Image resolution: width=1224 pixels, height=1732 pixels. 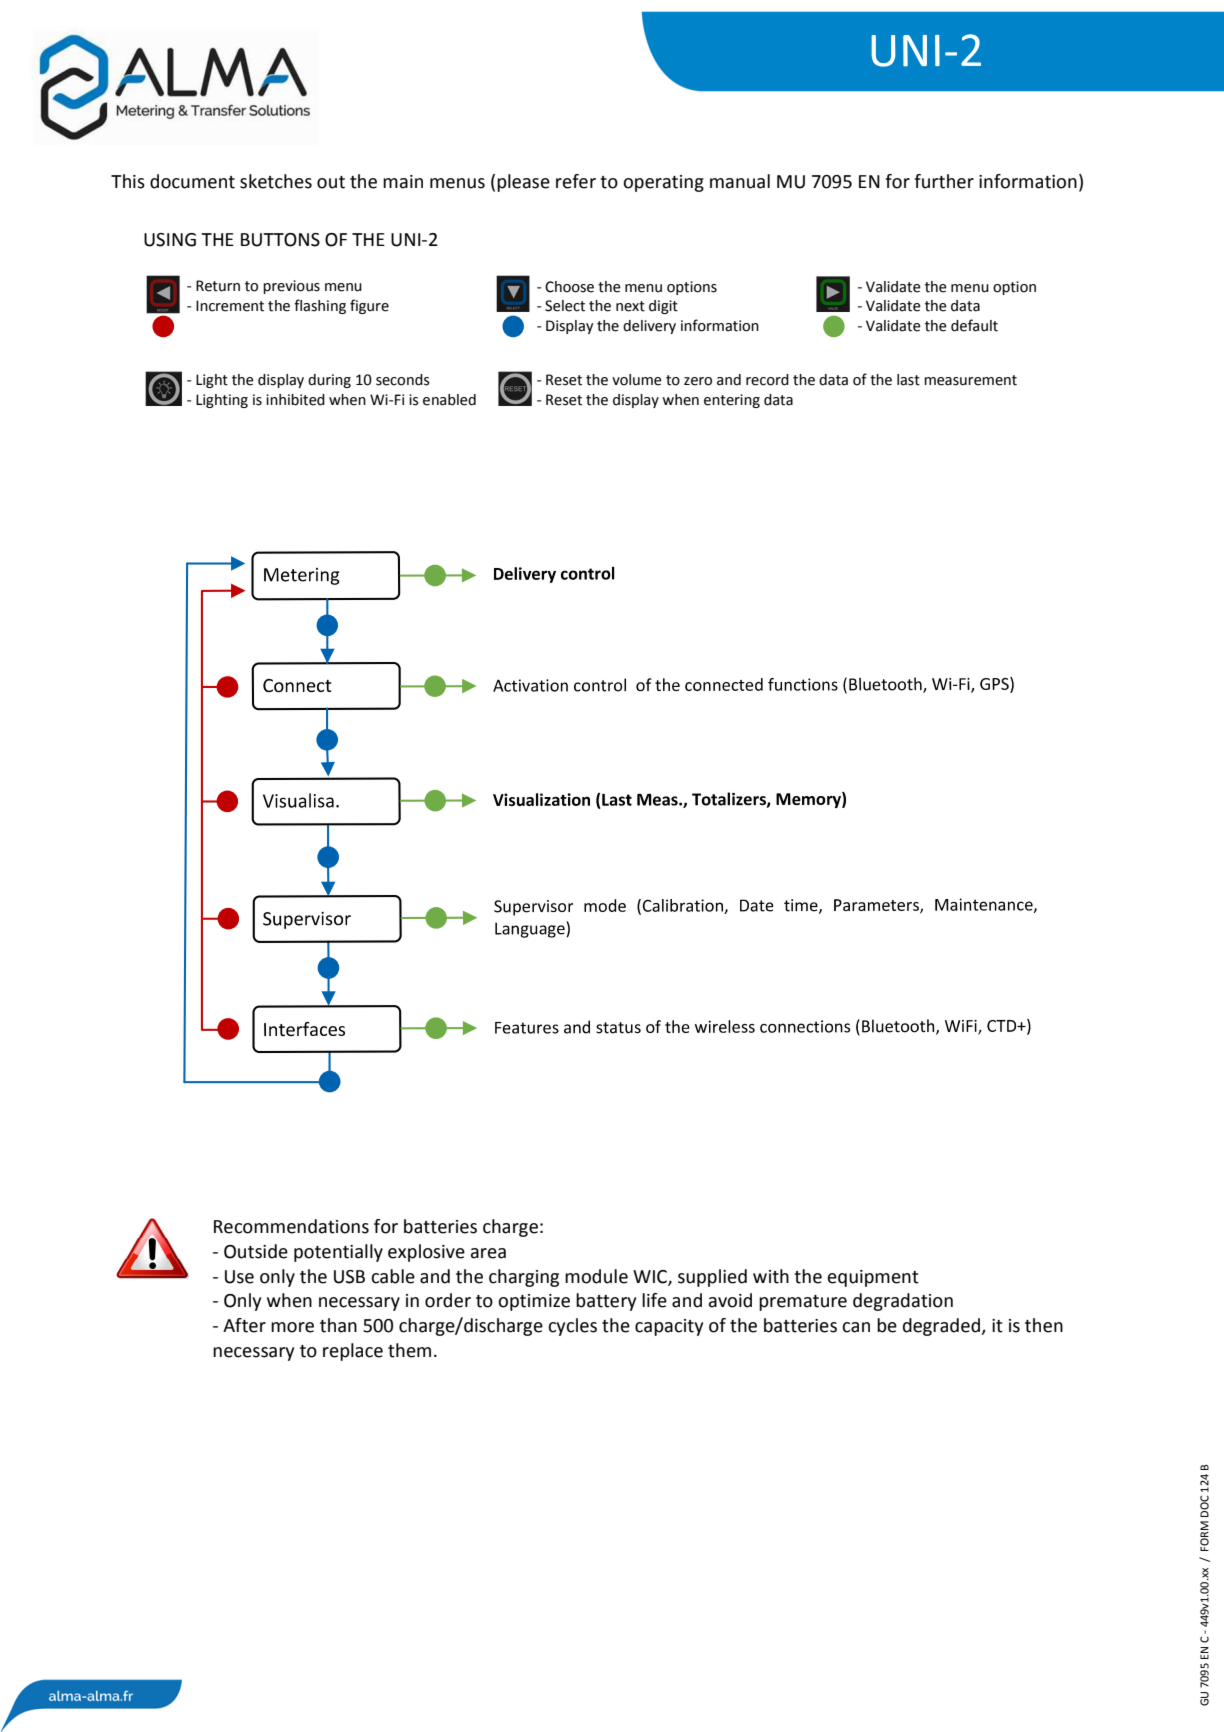 I want to click on area, so click(x=488, y=1253).
